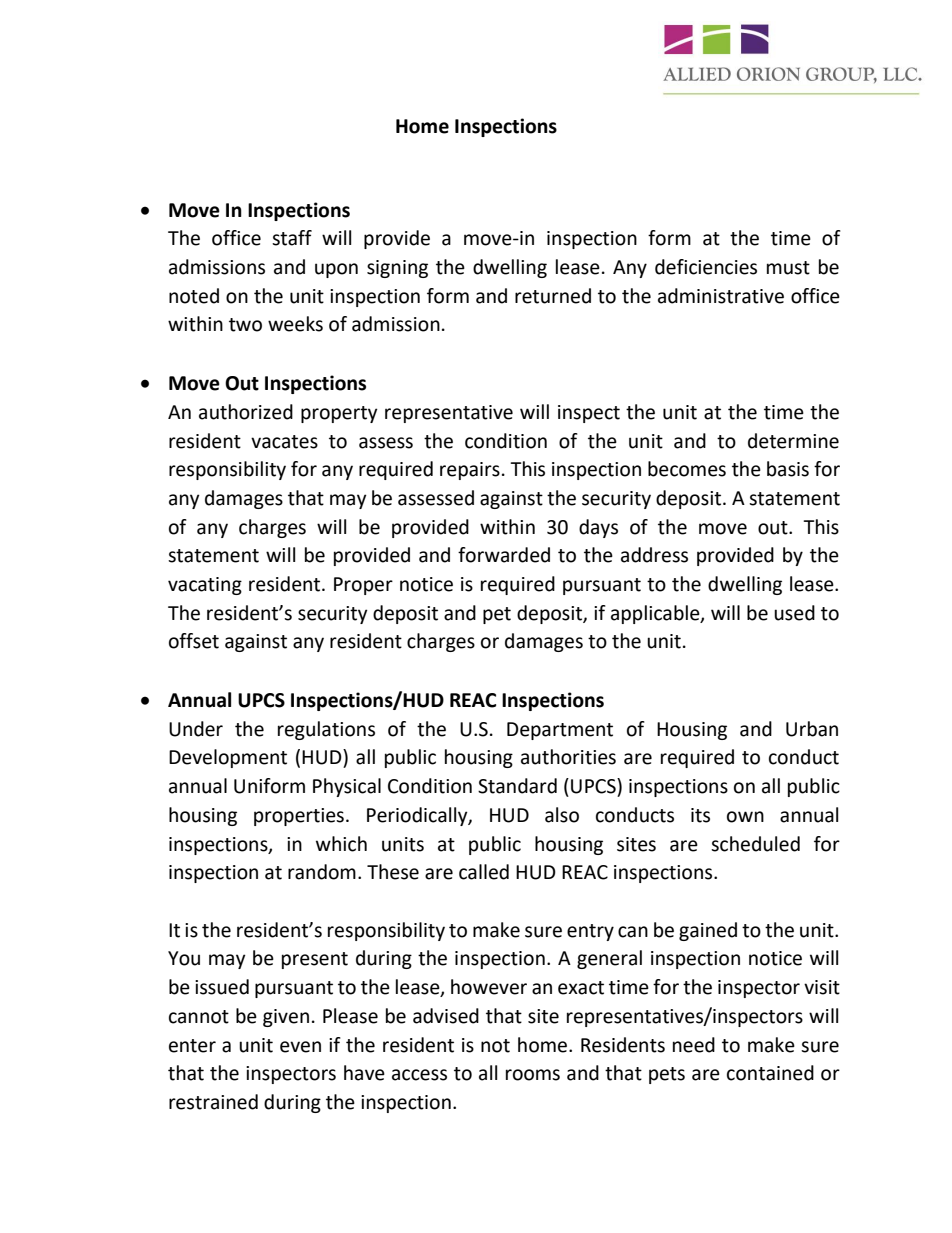  What do you see at coordinates (470, 471) in the image?
I see `repairs` at bounding box center [470, 471].
